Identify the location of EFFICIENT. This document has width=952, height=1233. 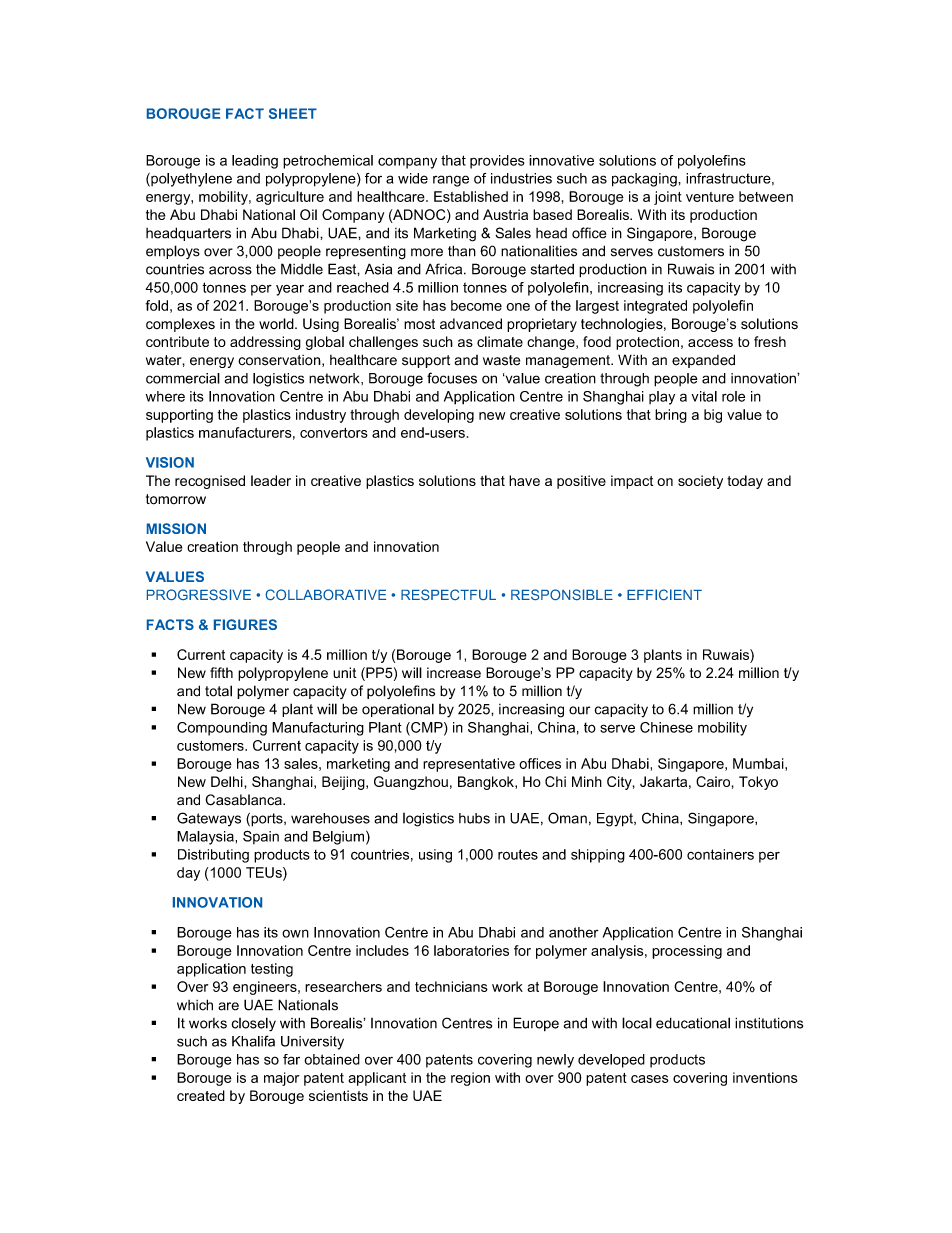
(664, 594).
